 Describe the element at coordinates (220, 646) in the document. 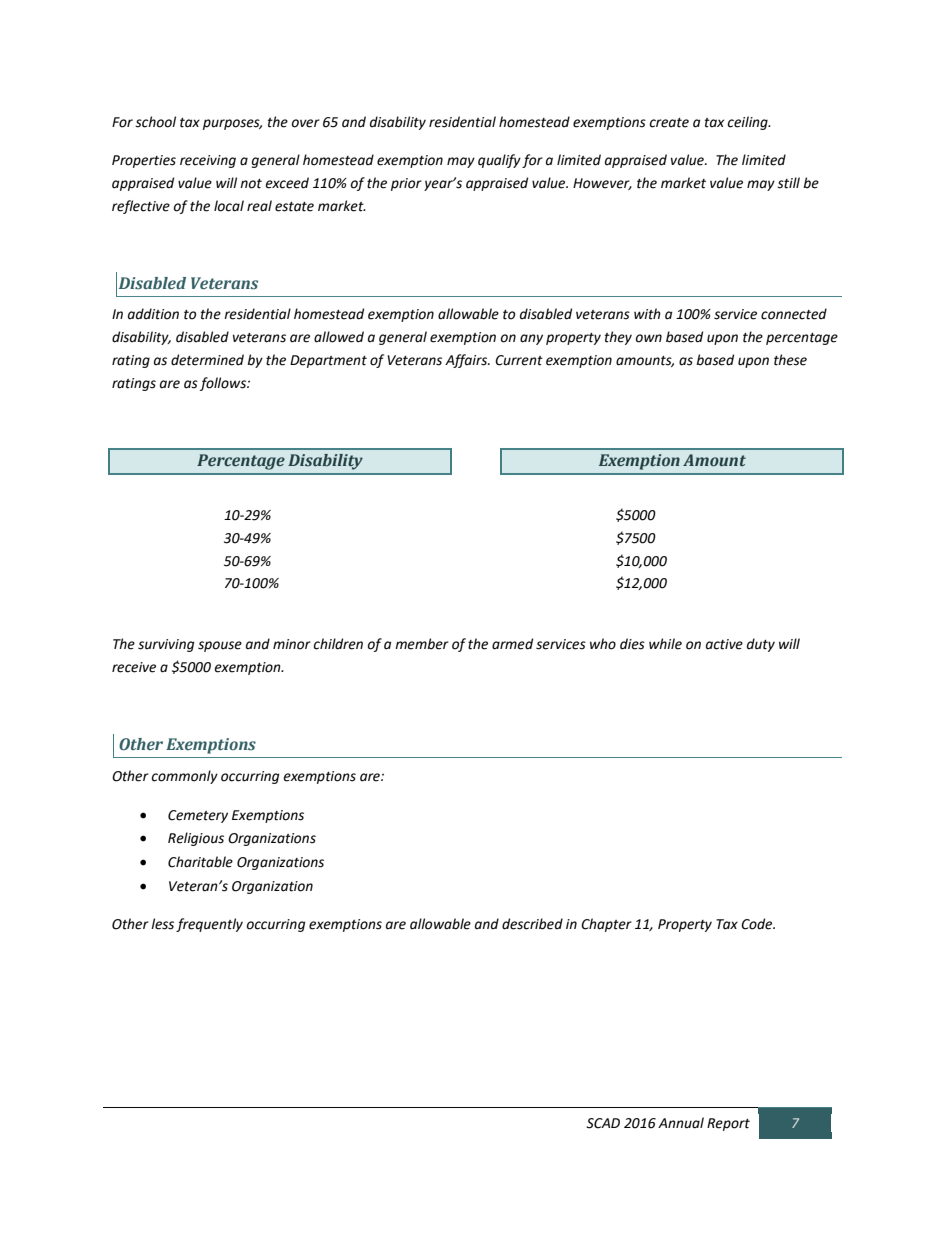

I see `spouse` at that location.
